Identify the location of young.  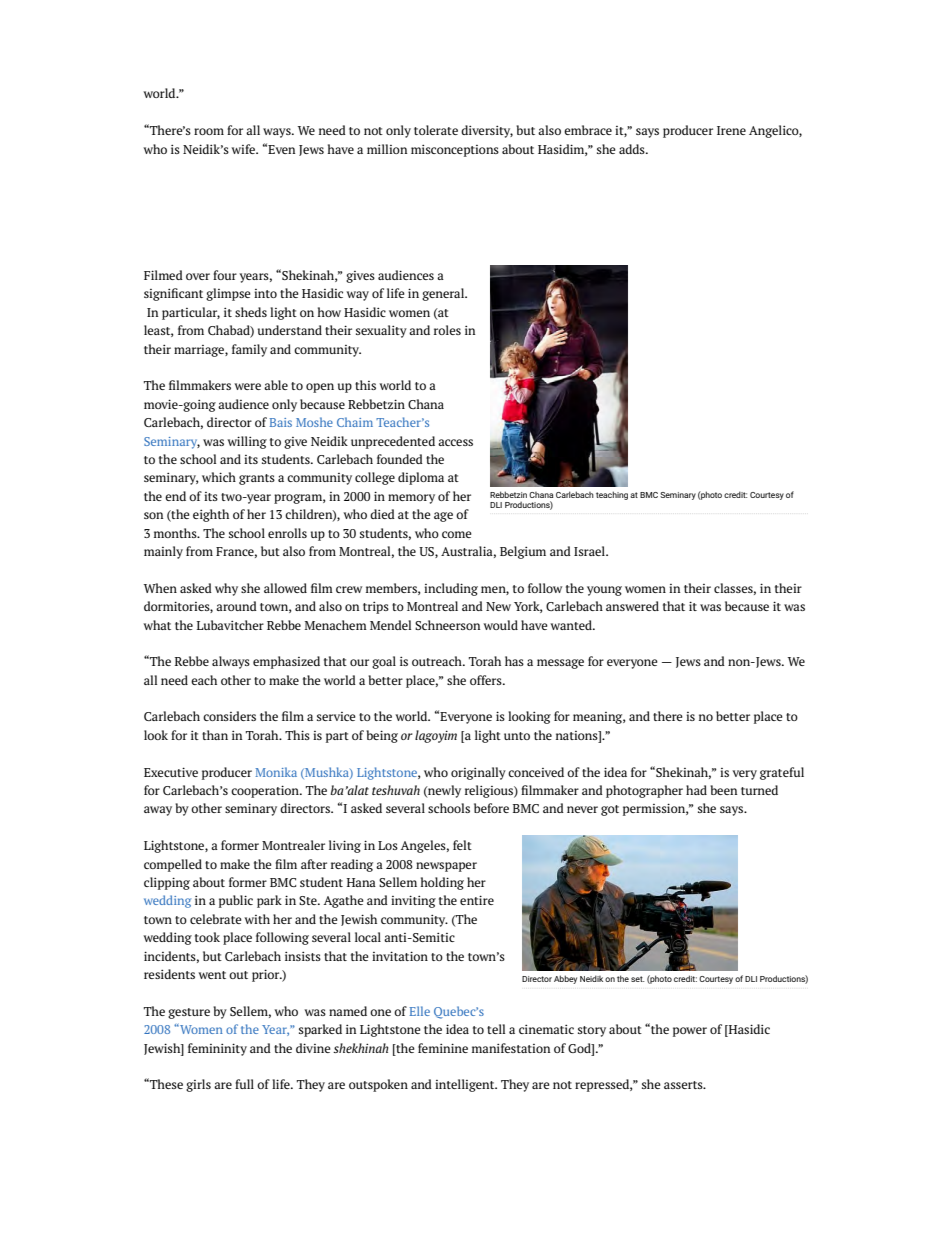
(604, 591).
